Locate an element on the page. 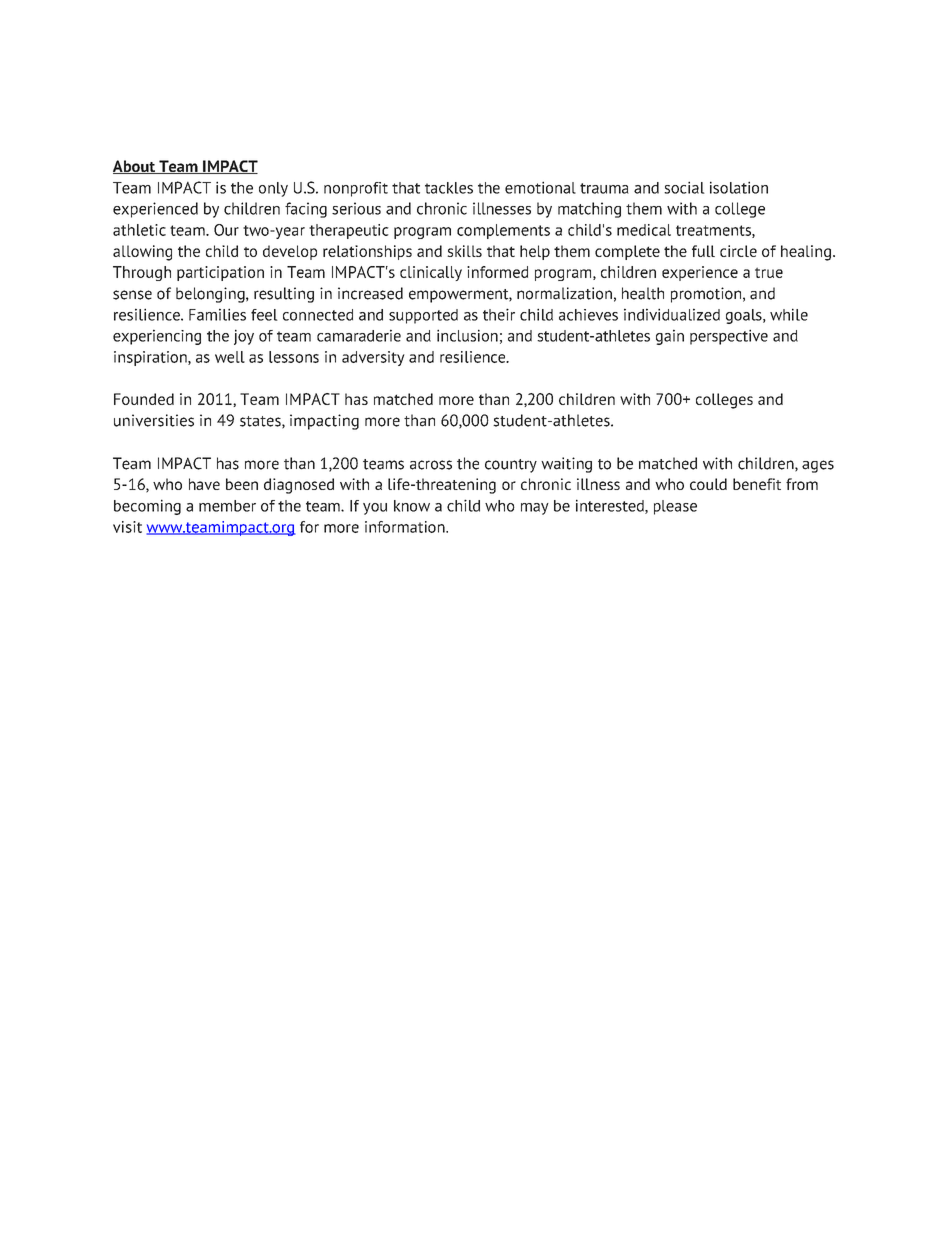  well is located at coordinates (230, 357).
